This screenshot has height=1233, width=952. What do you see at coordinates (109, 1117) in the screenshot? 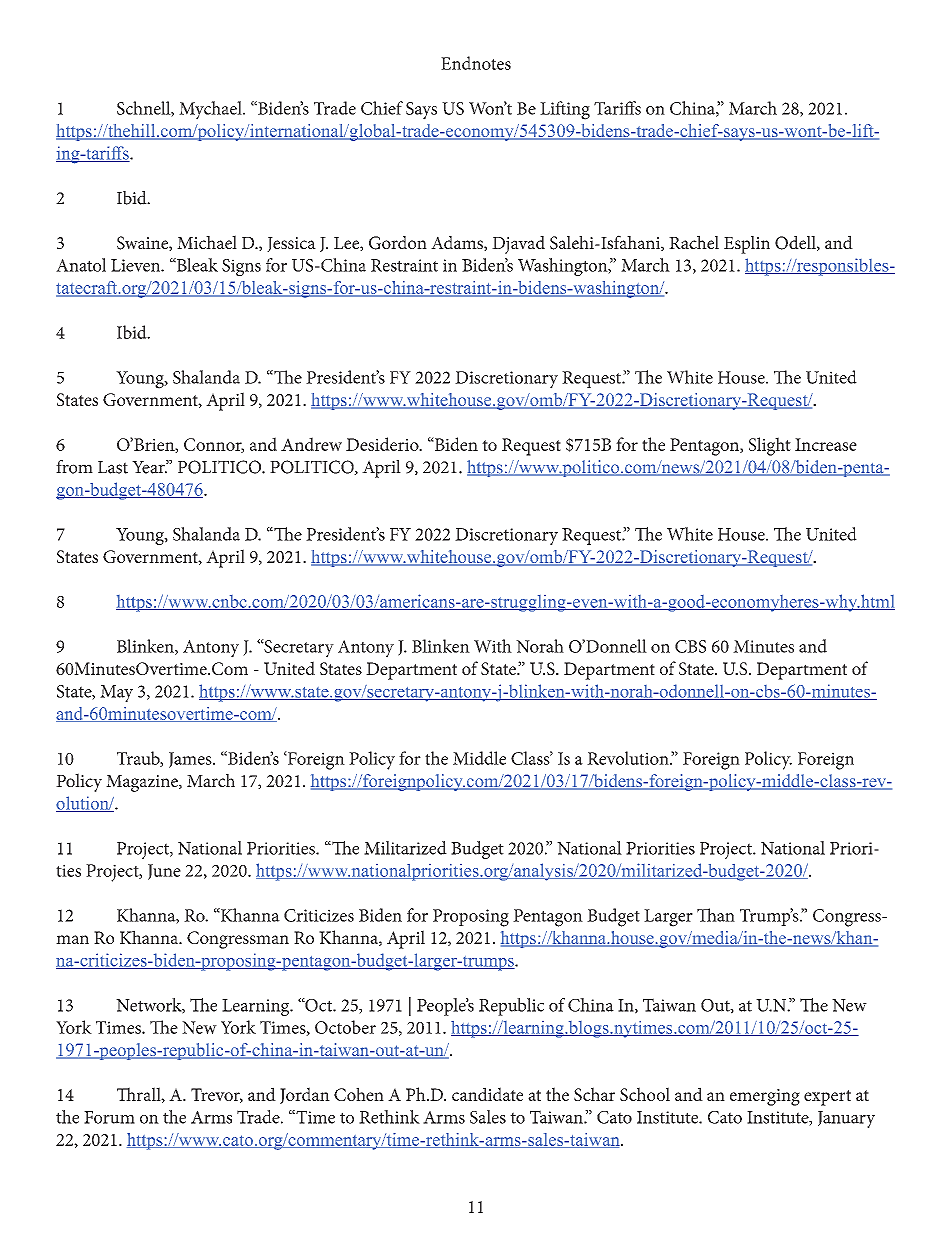
I see `Forum` at bounding box center [109, 1117].
